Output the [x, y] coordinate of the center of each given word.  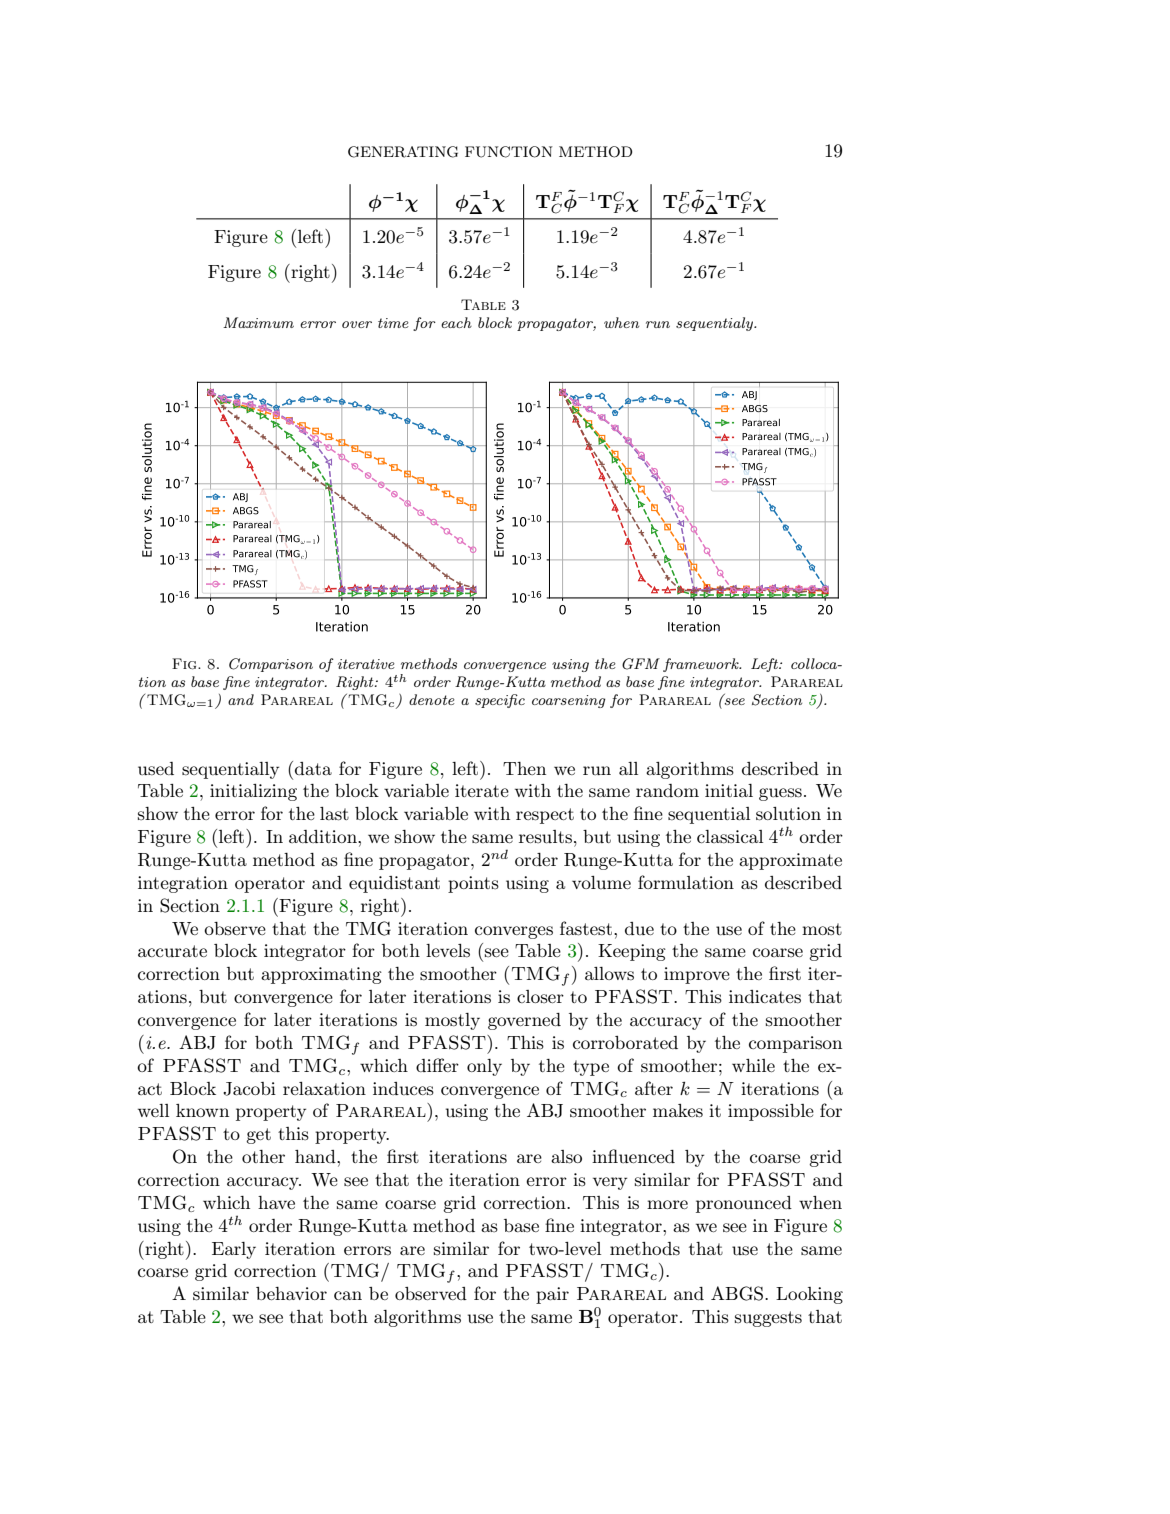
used [156, 768]
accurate [172, 951]
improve [697, 975]
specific [500, 701]
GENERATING [403, 152]
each [456, 322]
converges [514, 932]
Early [234, 1250]
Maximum [258, 322]
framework [702, 665]
